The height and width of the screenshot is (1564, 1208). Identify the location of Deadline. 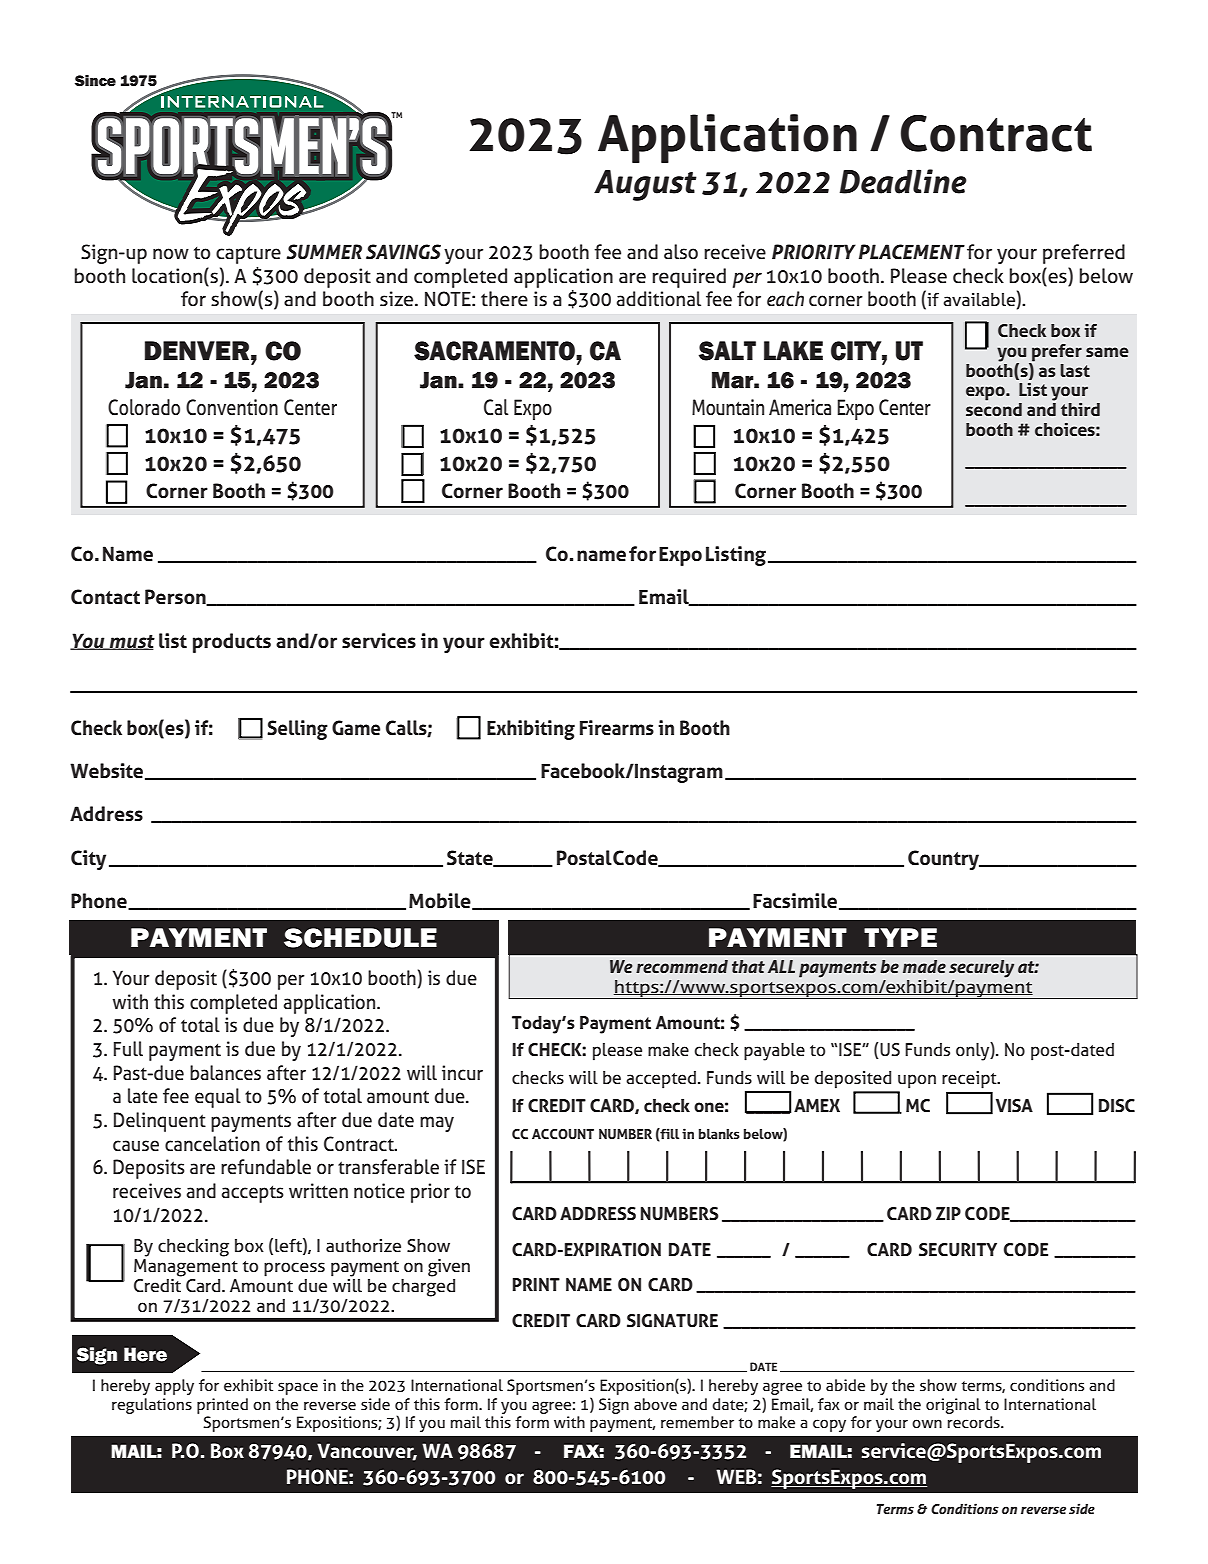
(903, 181).
